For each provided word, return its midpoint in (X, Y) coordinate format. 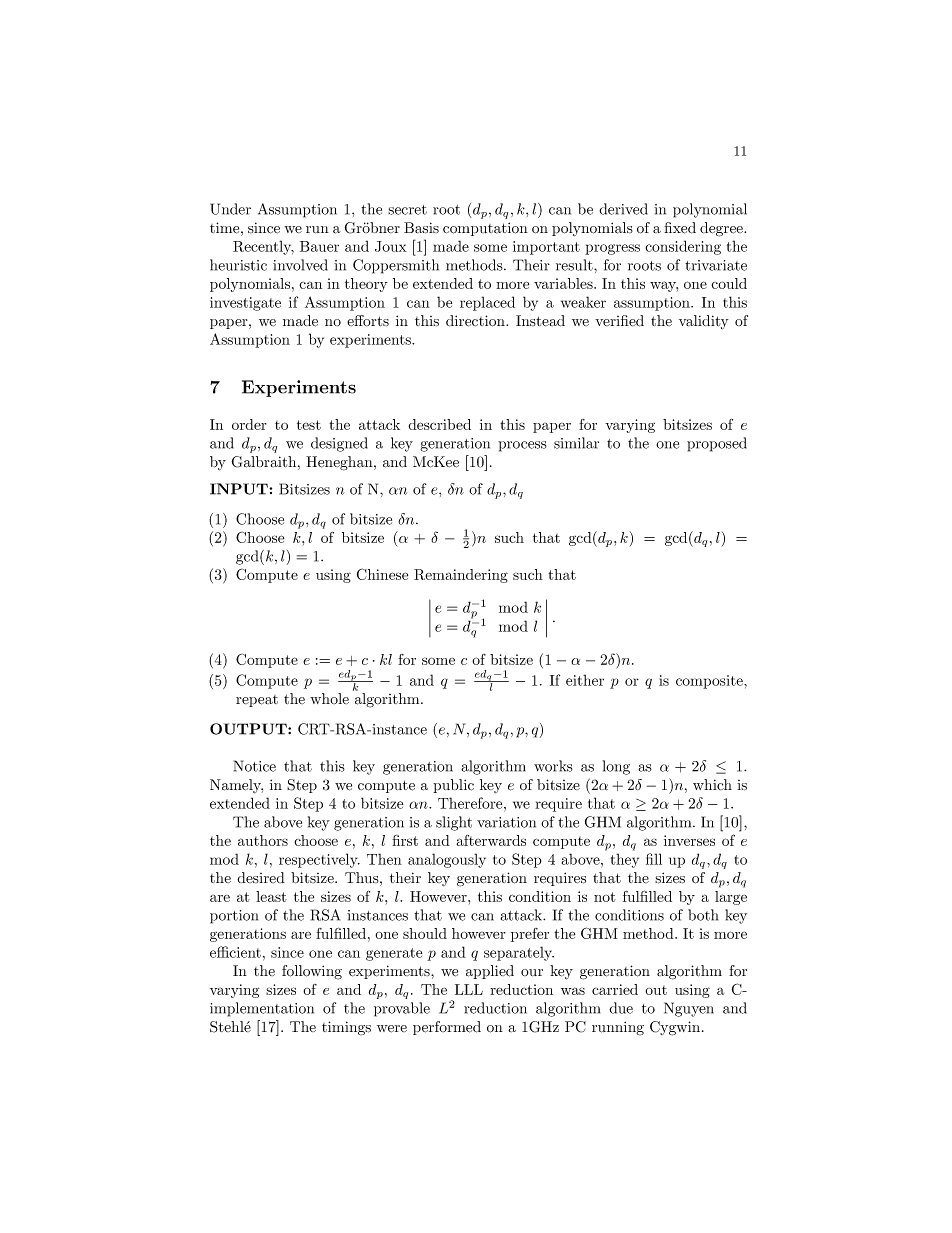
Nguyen (689, 1009)
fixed (680, 228)
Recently (263, 247)
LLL (469, 989)
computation (485, 229)
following (312, 972)
